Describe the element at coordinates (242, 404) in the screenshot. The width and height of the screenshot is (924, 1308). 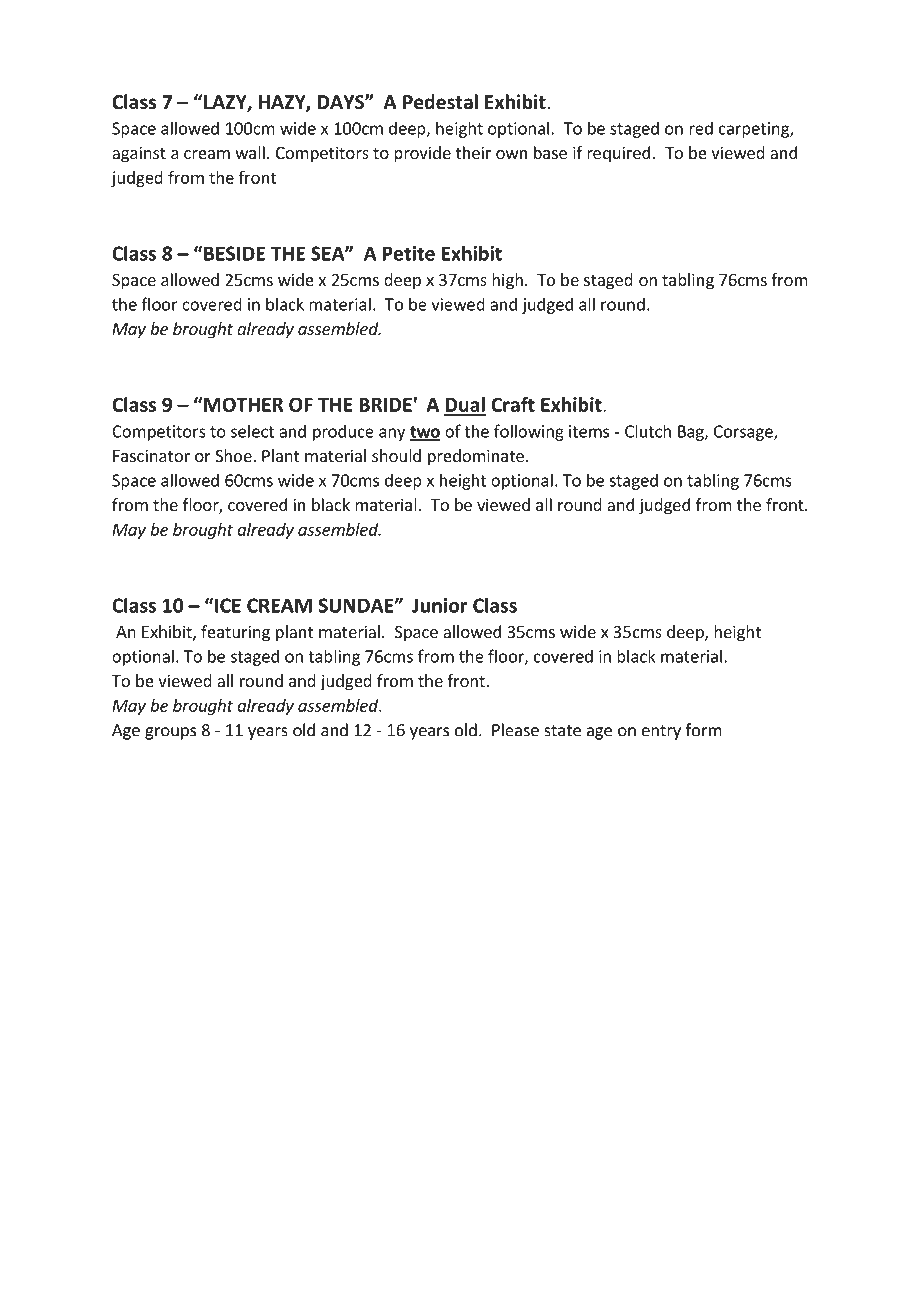
I see `MOTHER` at that location.
